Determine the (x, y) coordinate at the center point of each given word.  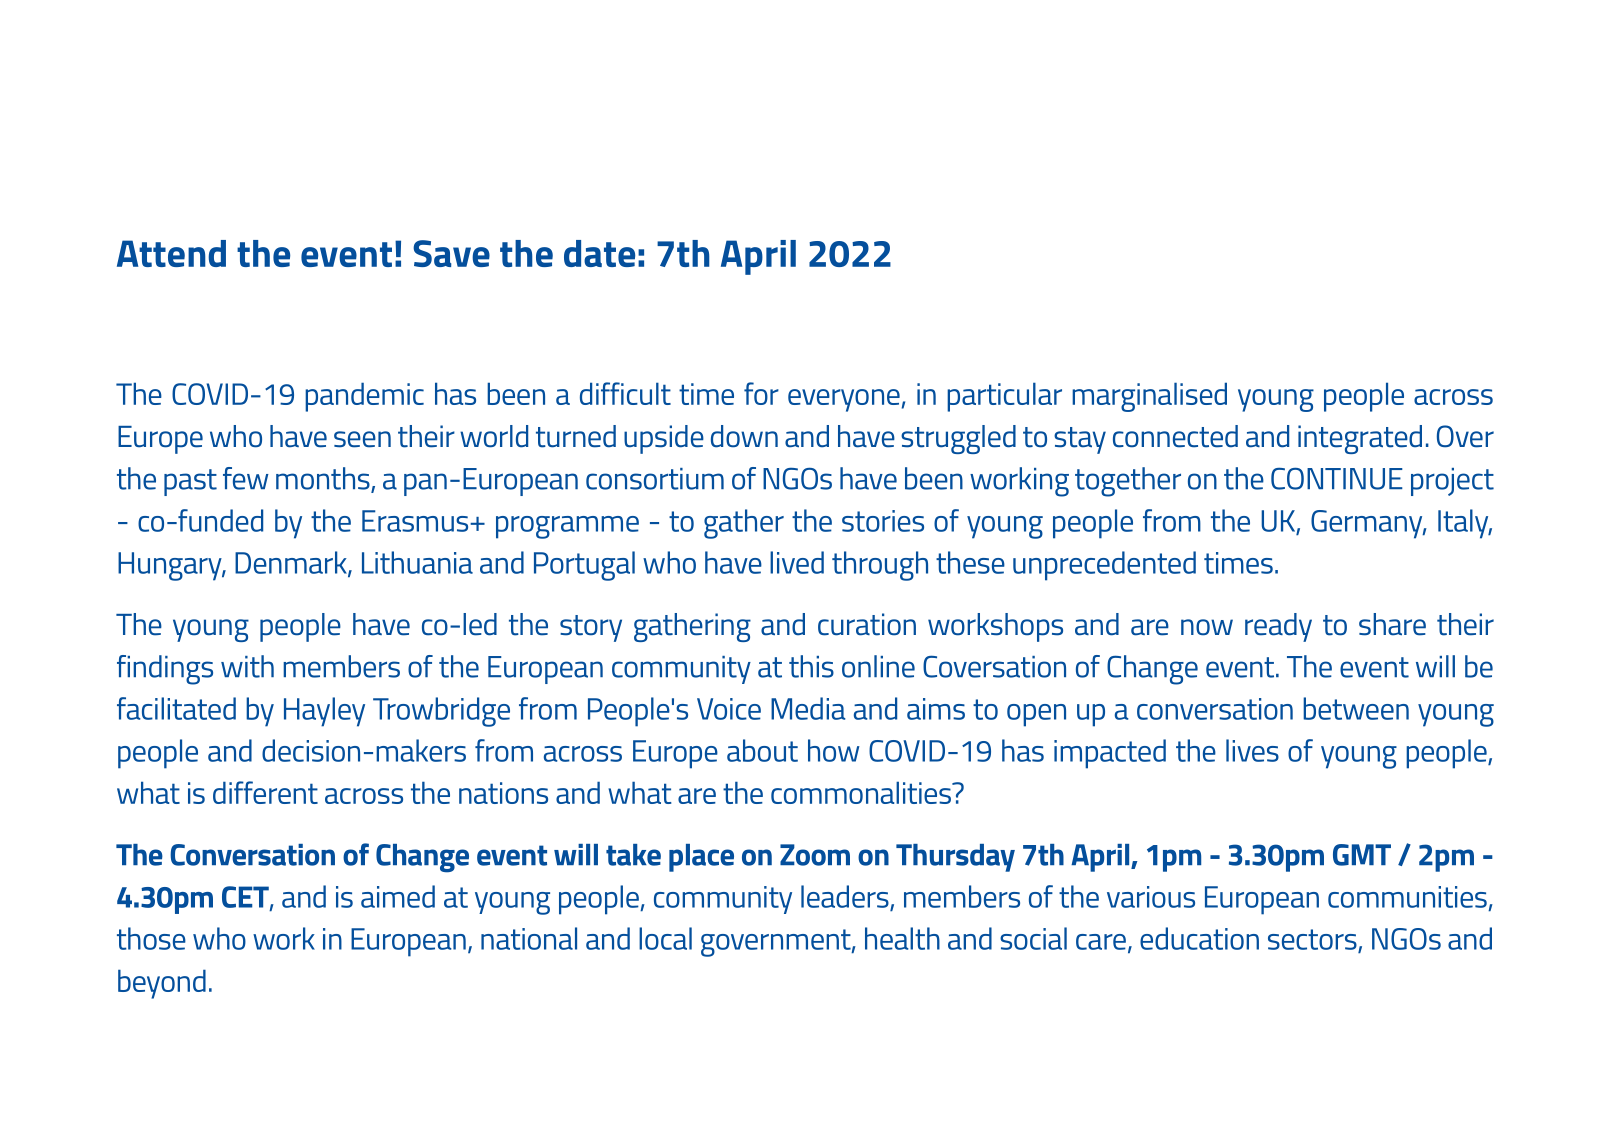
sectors (1313, 940)
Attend (171, 253)
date (599, 253)
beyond (162, 984)
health (902, 938)
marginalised (1149, 397)
